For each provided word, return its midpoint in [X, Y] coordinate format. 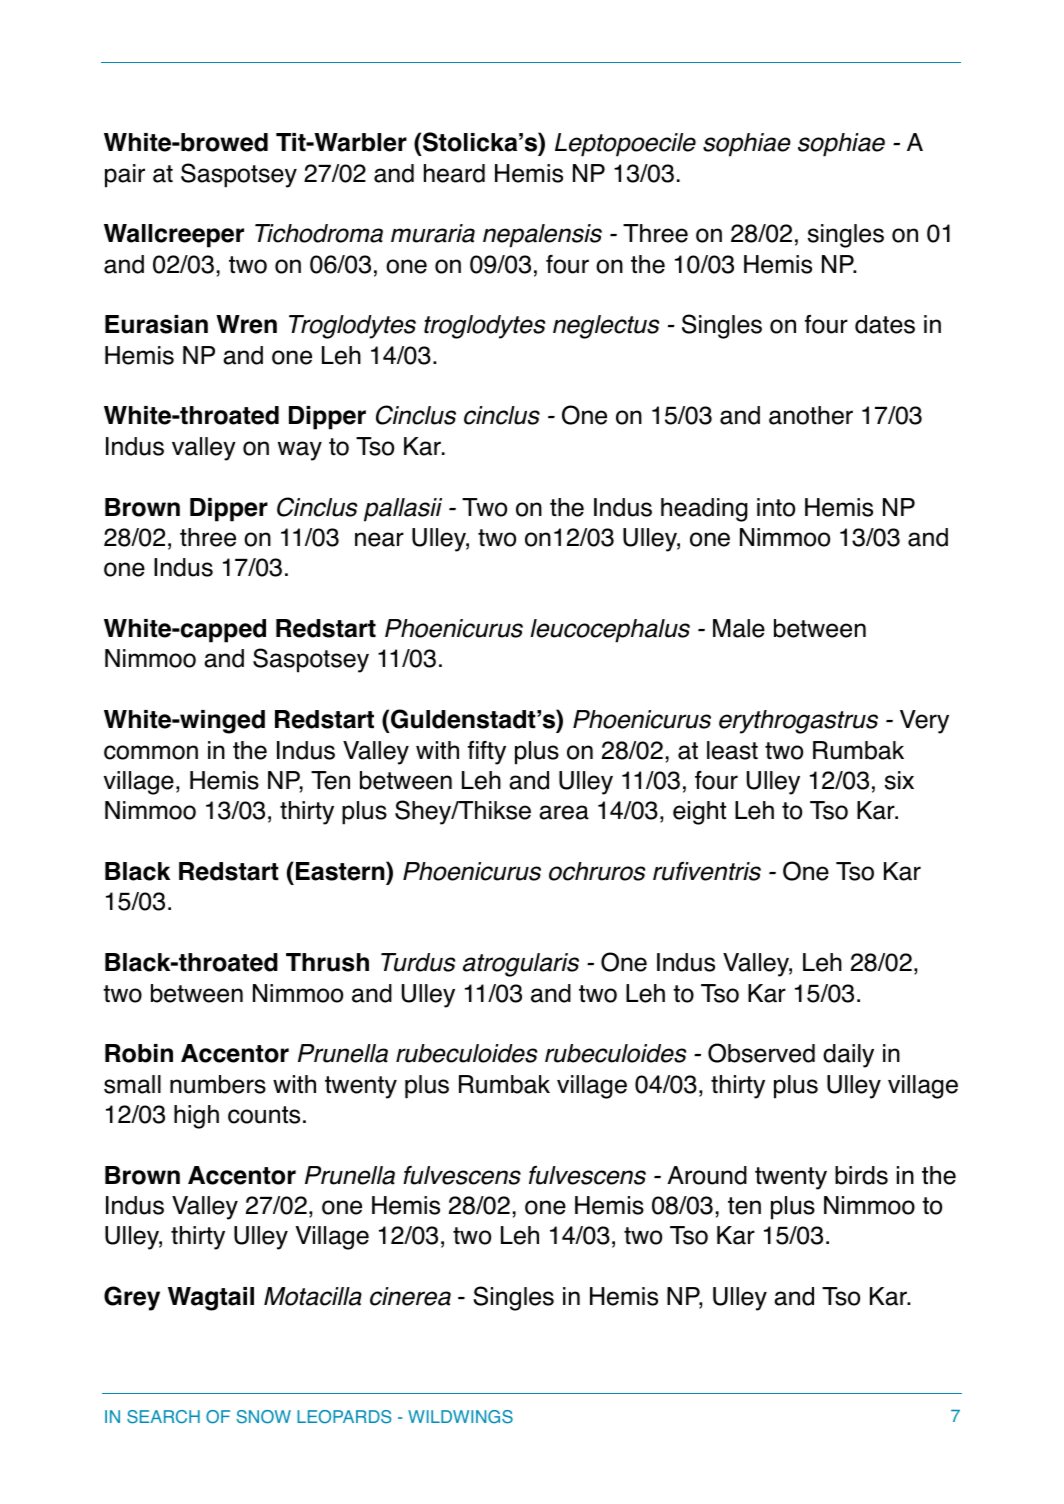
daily [848, 1056]
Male [739, 628]
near [379, 539]
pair [125, 176]
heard [454, 173]
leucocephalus [610, 631]
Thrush [327, 962]
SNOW [263, 1417]
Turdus [418, 962]
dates [885, 324]
